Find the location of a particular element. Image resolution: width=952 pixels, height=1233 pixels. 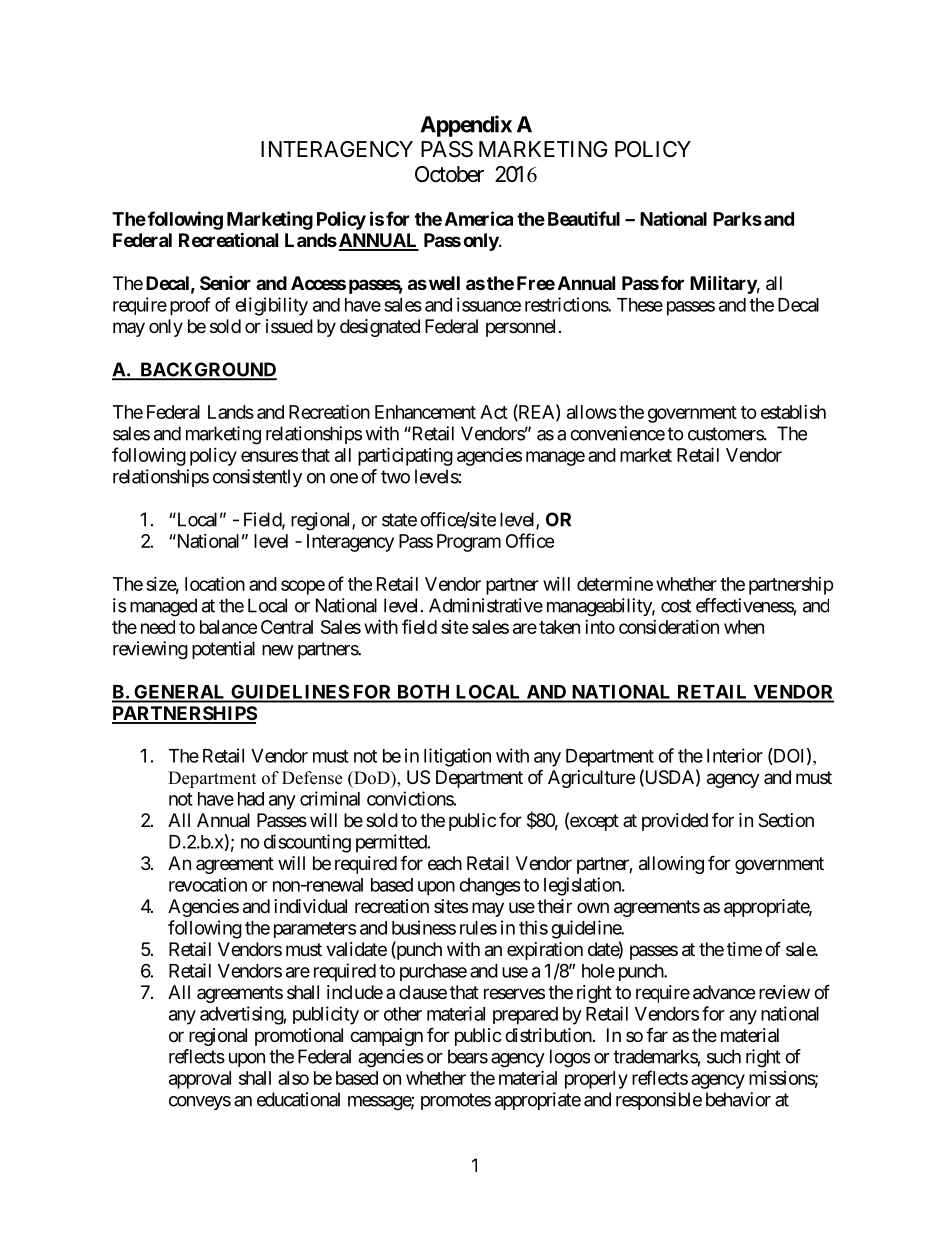

BACKGROUND is located at coordinates (207, 370).
